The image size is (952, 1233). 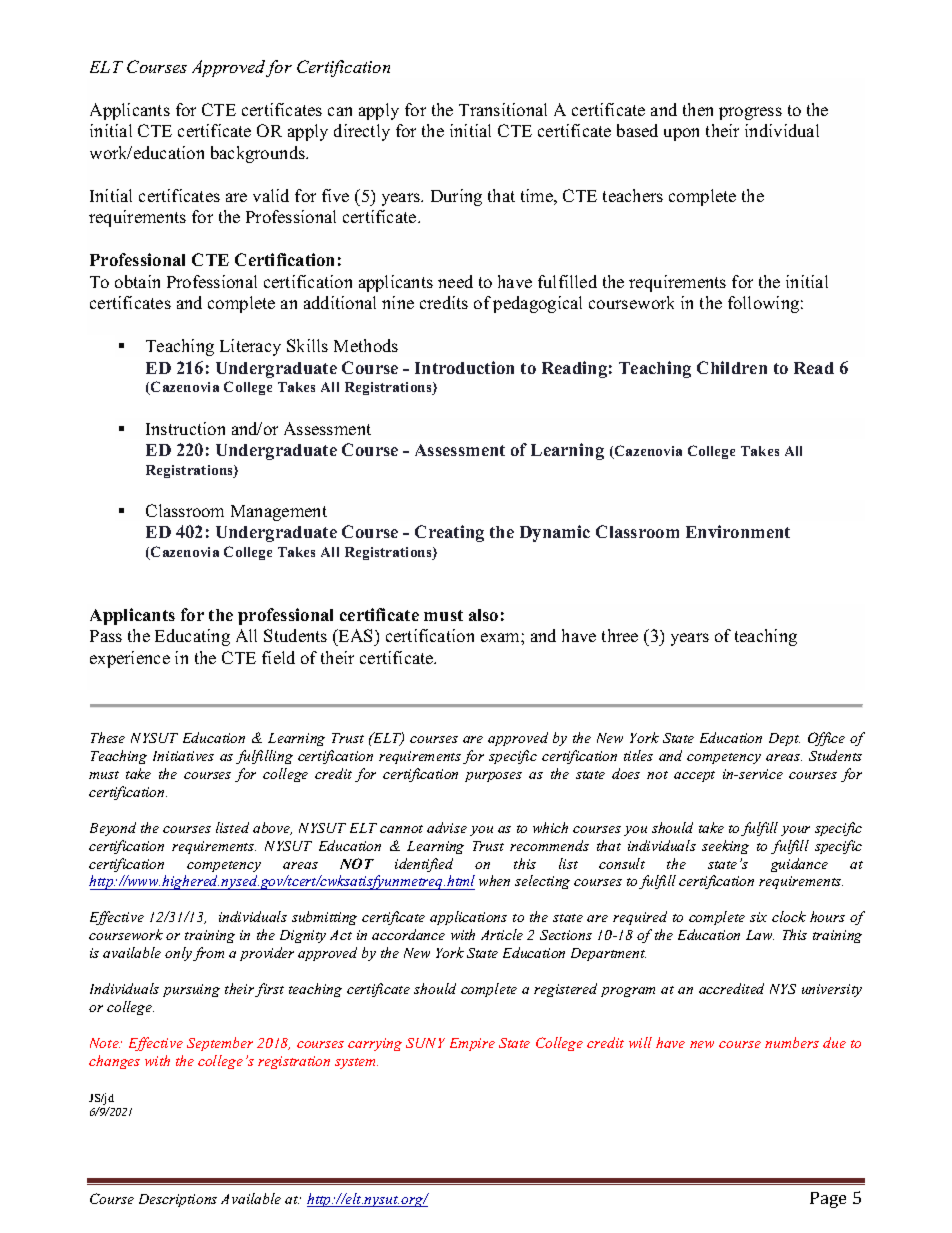 What do you see at coordinates (750, 113) in the page?
I see `progress` at bounding box center [750, 113].
